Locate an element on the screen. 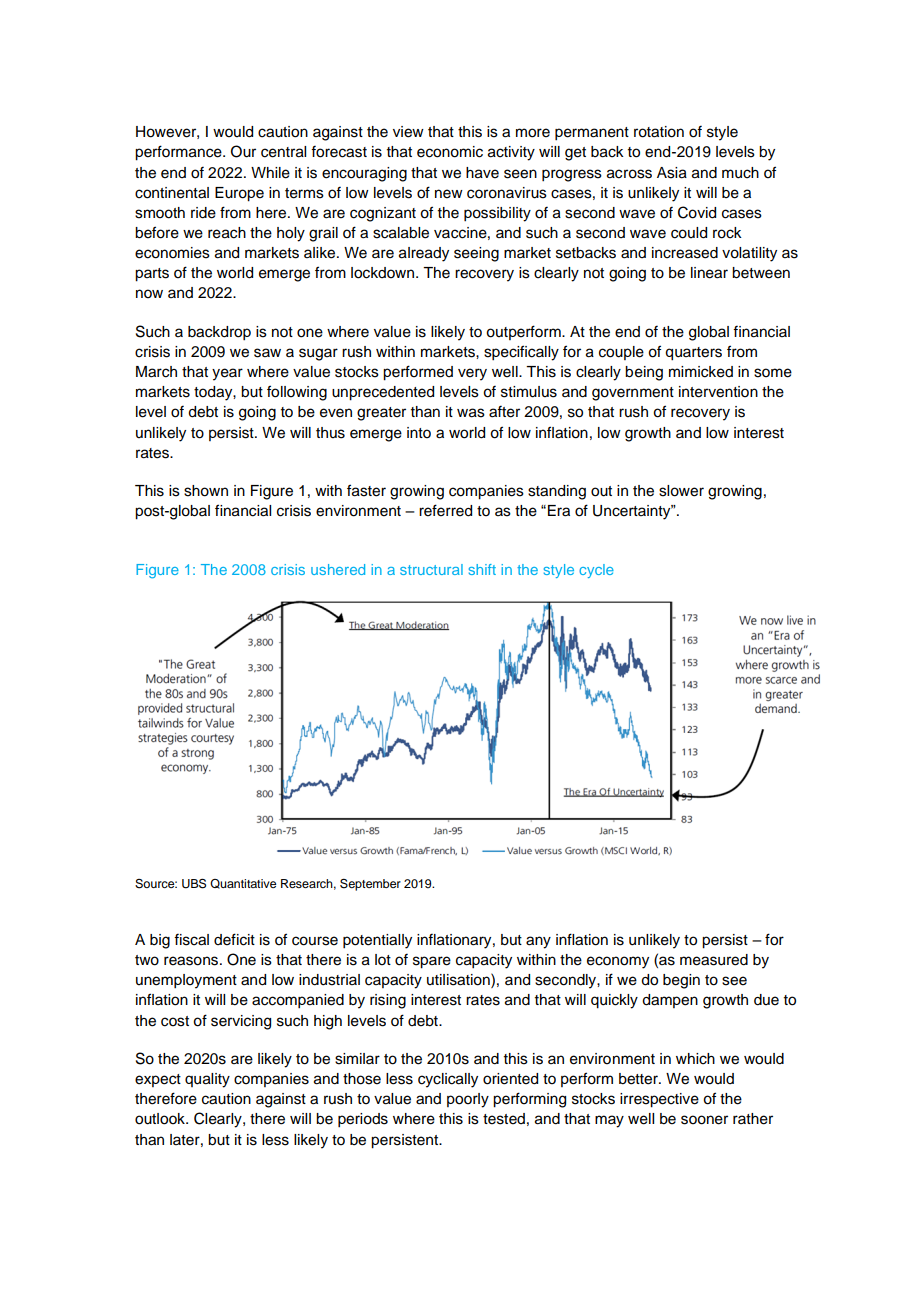  sooner is located at coordinates (704, 1120).
